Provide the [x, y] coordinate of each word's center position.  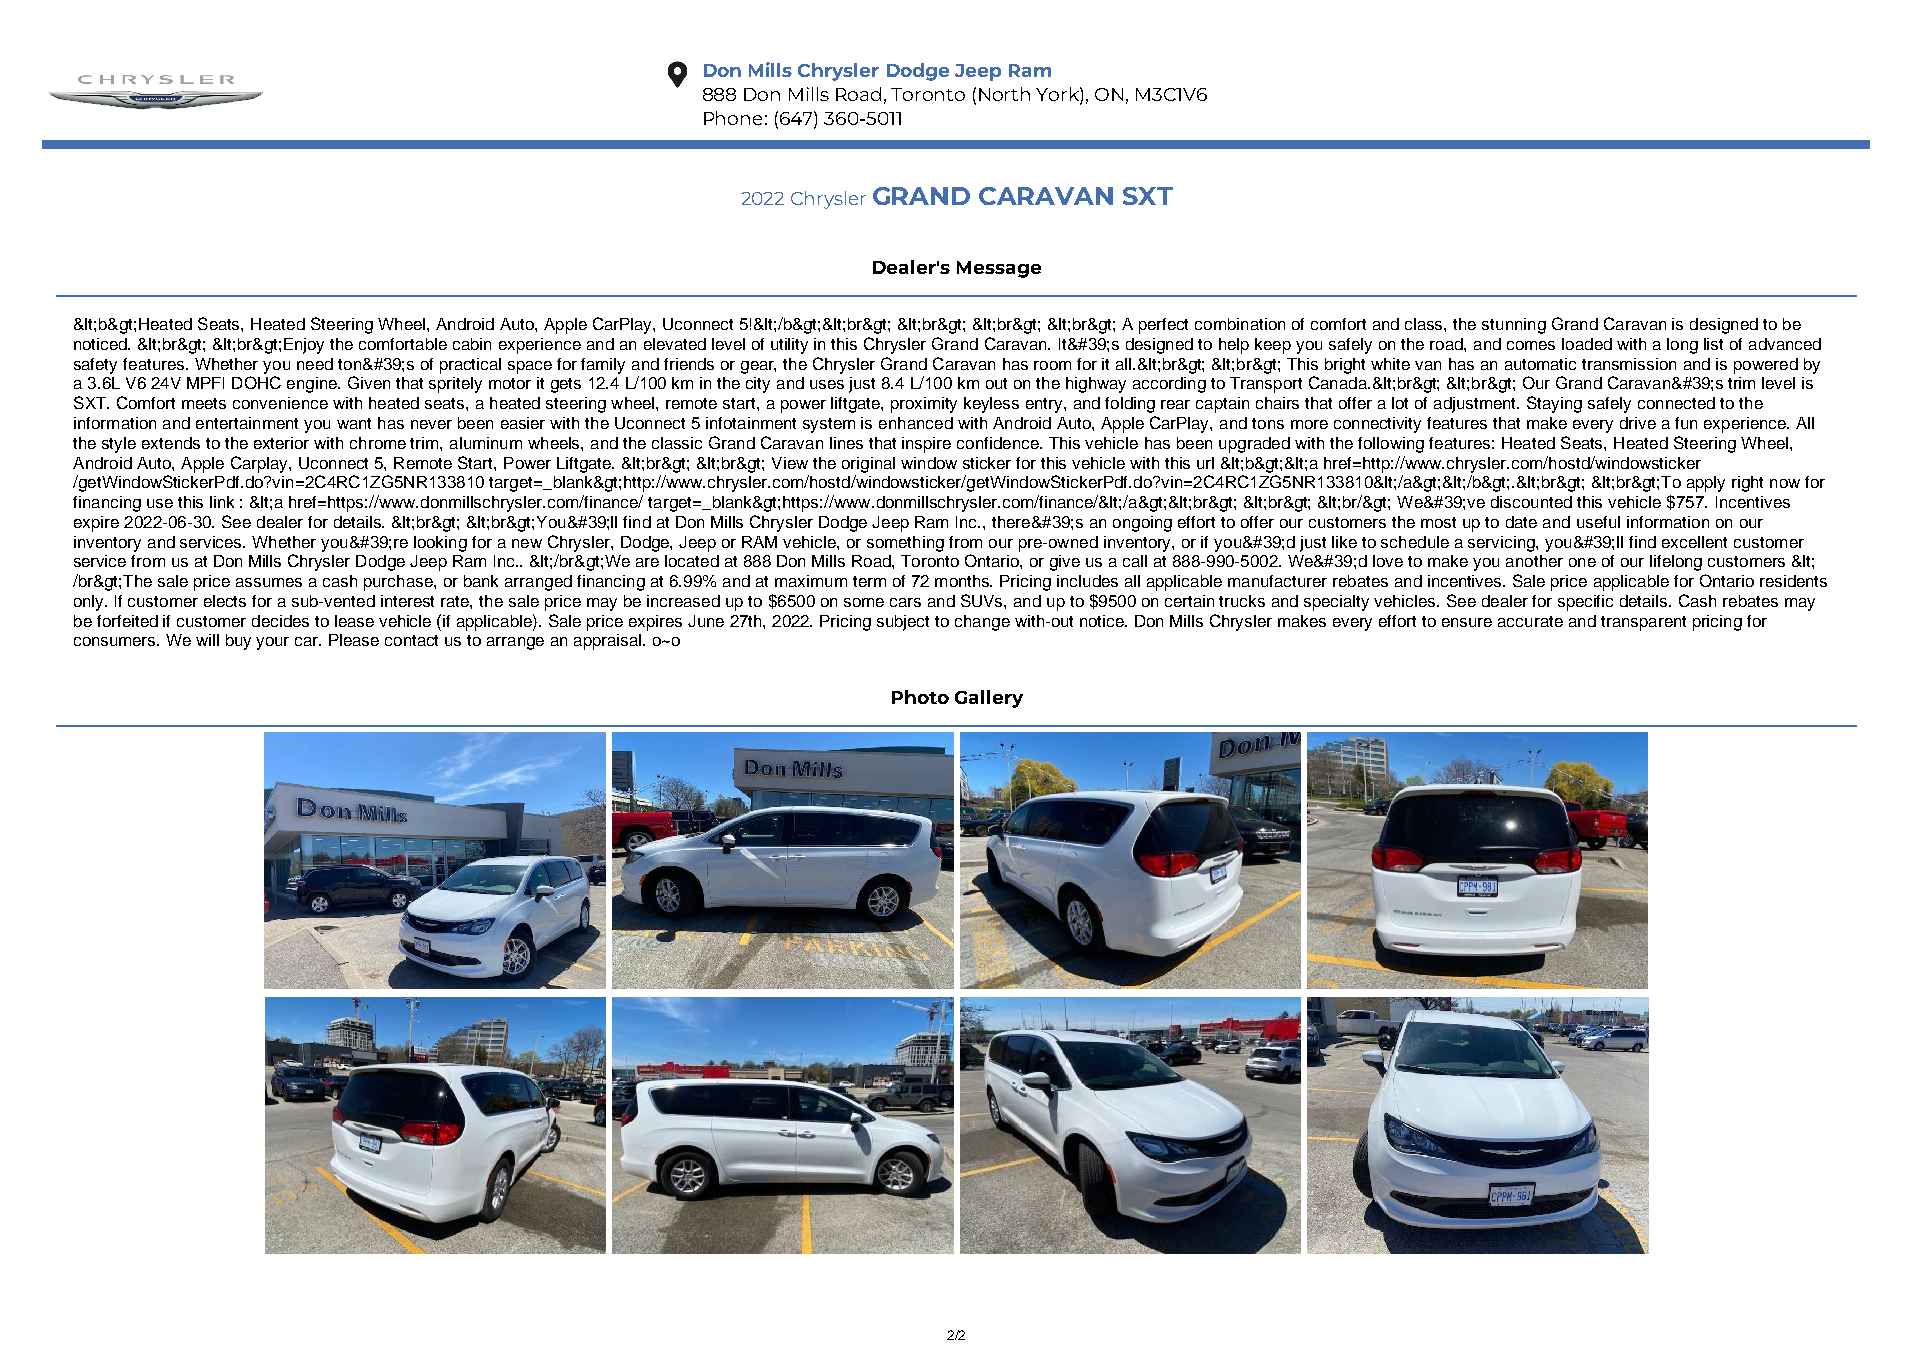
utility [789, 346]
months [963, 581]
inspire [926, 445]
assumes [269, 582]
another [1534, 561]
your [272, 643]
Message [999, 269]
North [1004, 94]
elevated [675, 344]
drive [1638, 423]
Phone [733, 118]
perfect [1163, 326]
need [315, 364]
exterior [281, 443]
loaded [1587, 344]
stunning [1514, 326]
